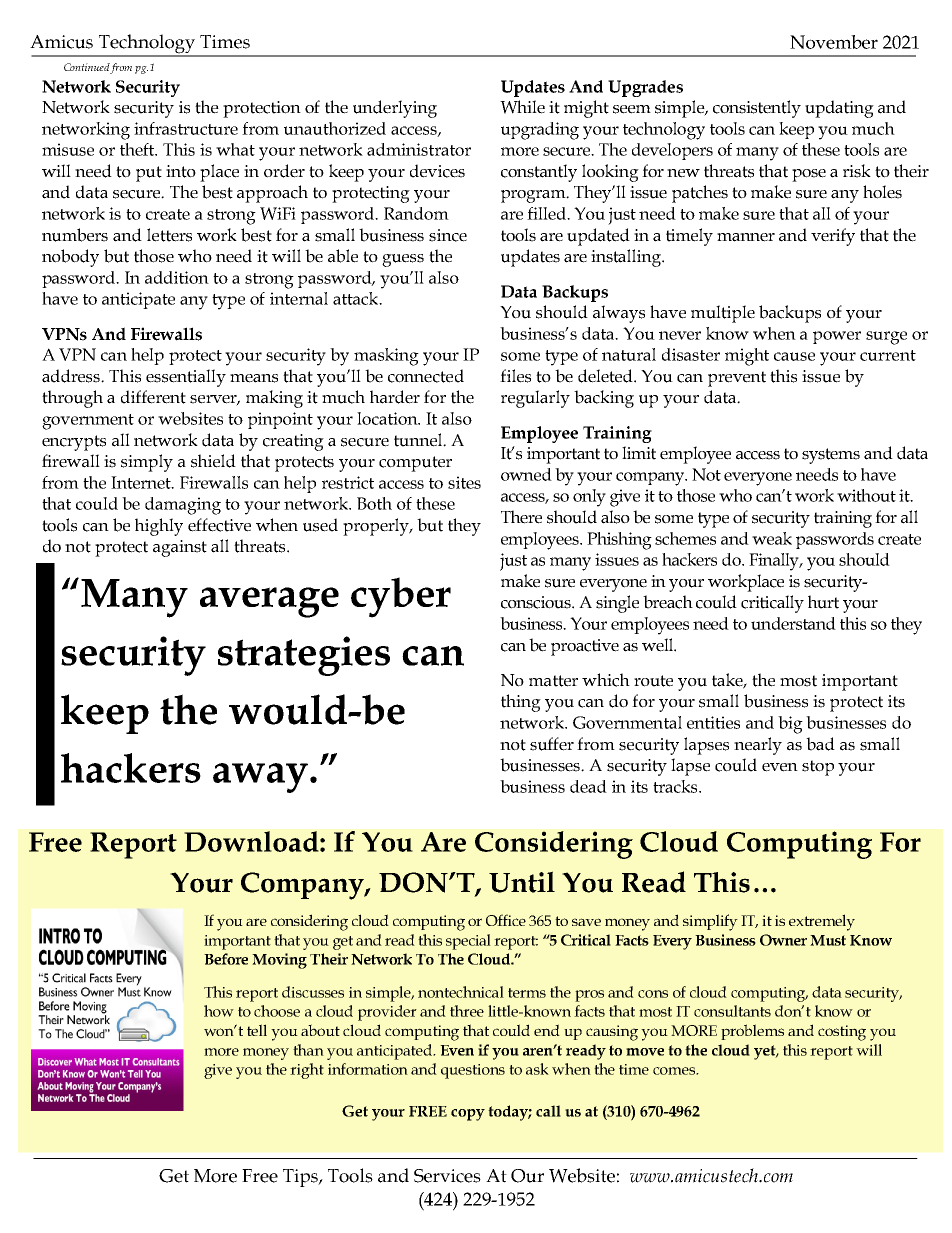 The height and width of the screenshot is (1233, 952). What do you see at coordinates (307, 1071) in the screenshot?
I see `right` at bounding box center [307, 1071].
